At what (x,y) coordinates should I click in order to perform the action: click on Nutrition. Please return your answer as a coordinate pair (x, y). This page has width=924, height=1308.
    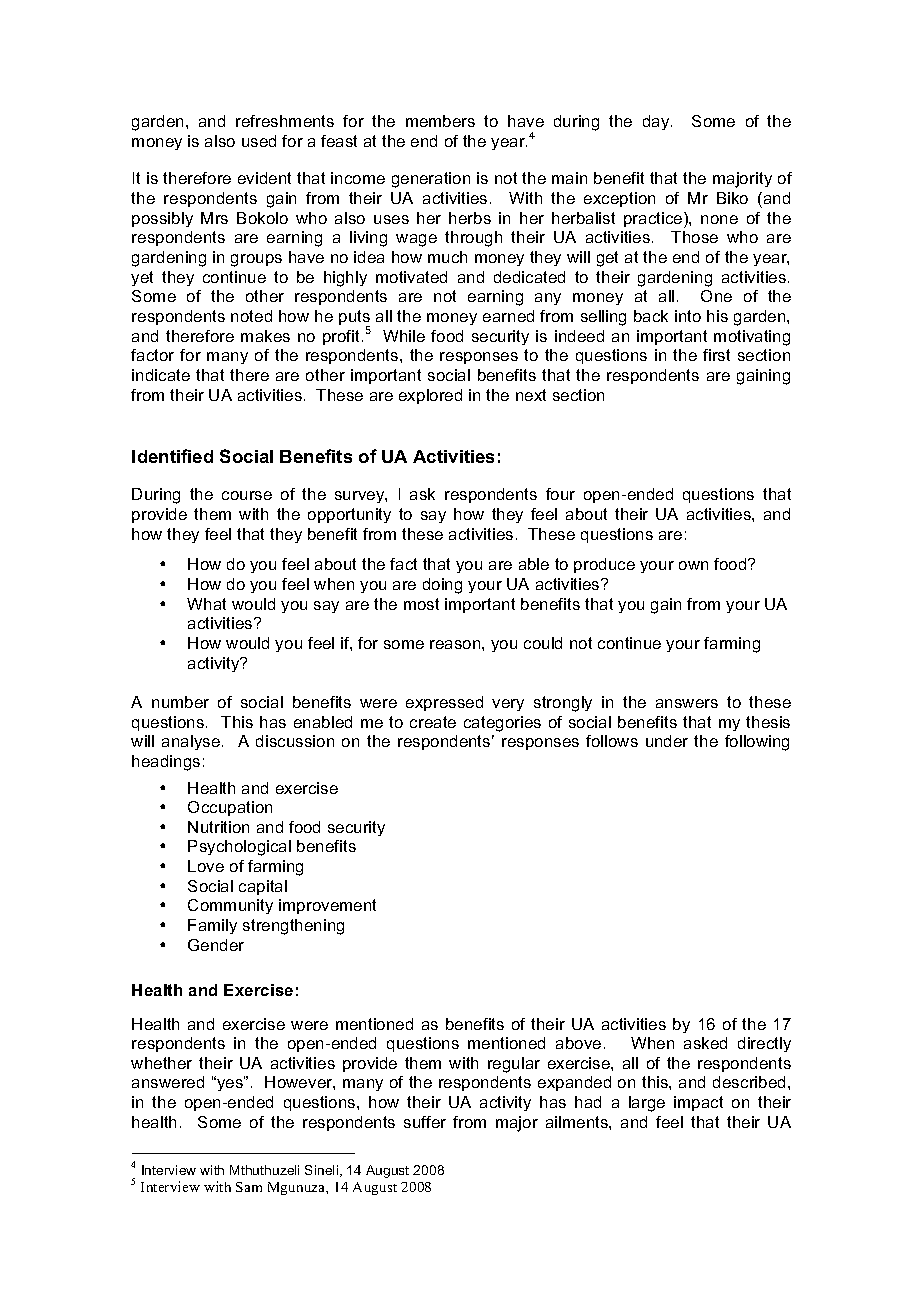
    Looking at the image, I should click on (218, 827).
